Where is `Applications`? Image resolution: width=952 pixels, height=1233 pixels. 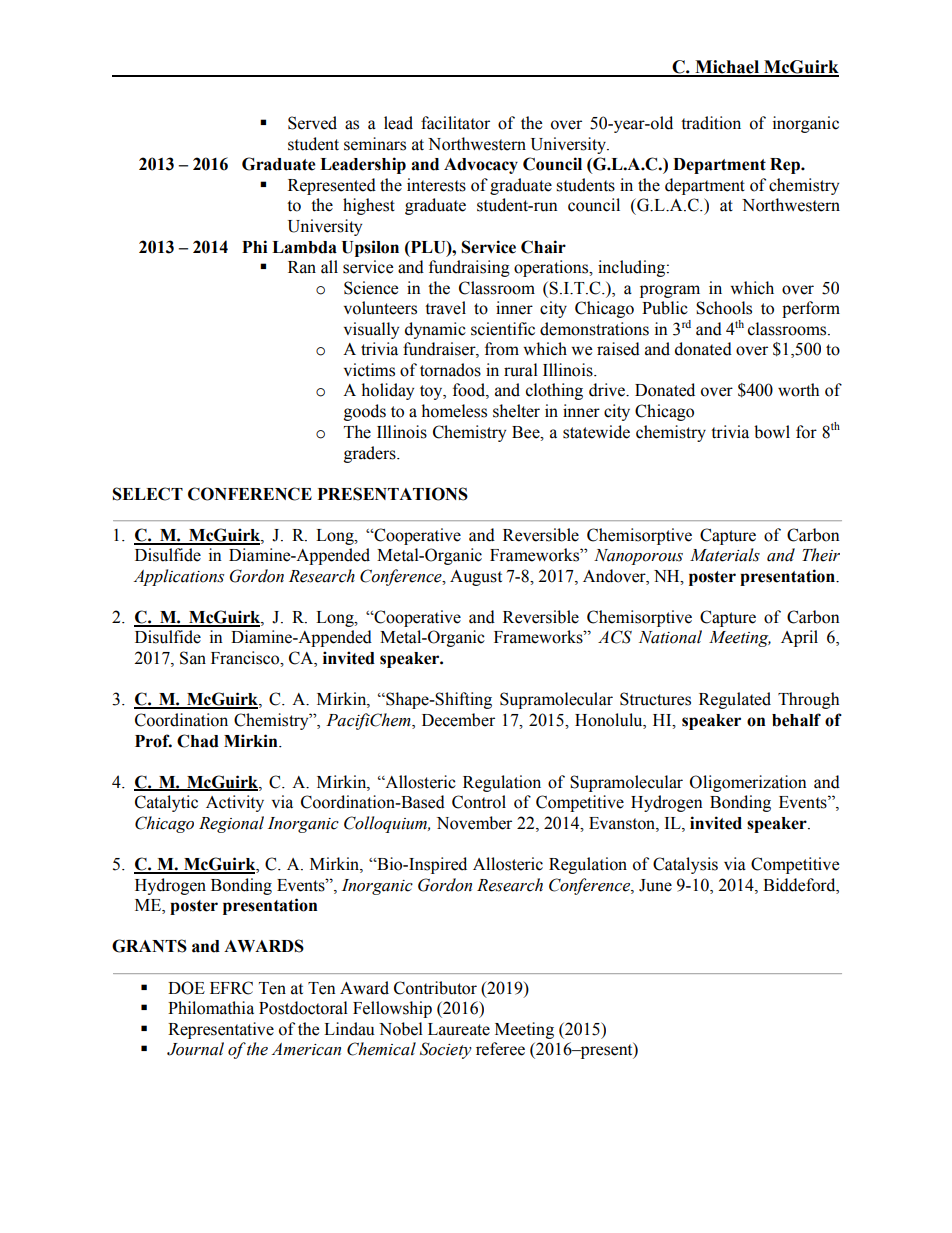
Applications is located at coordinates (178, 577).
